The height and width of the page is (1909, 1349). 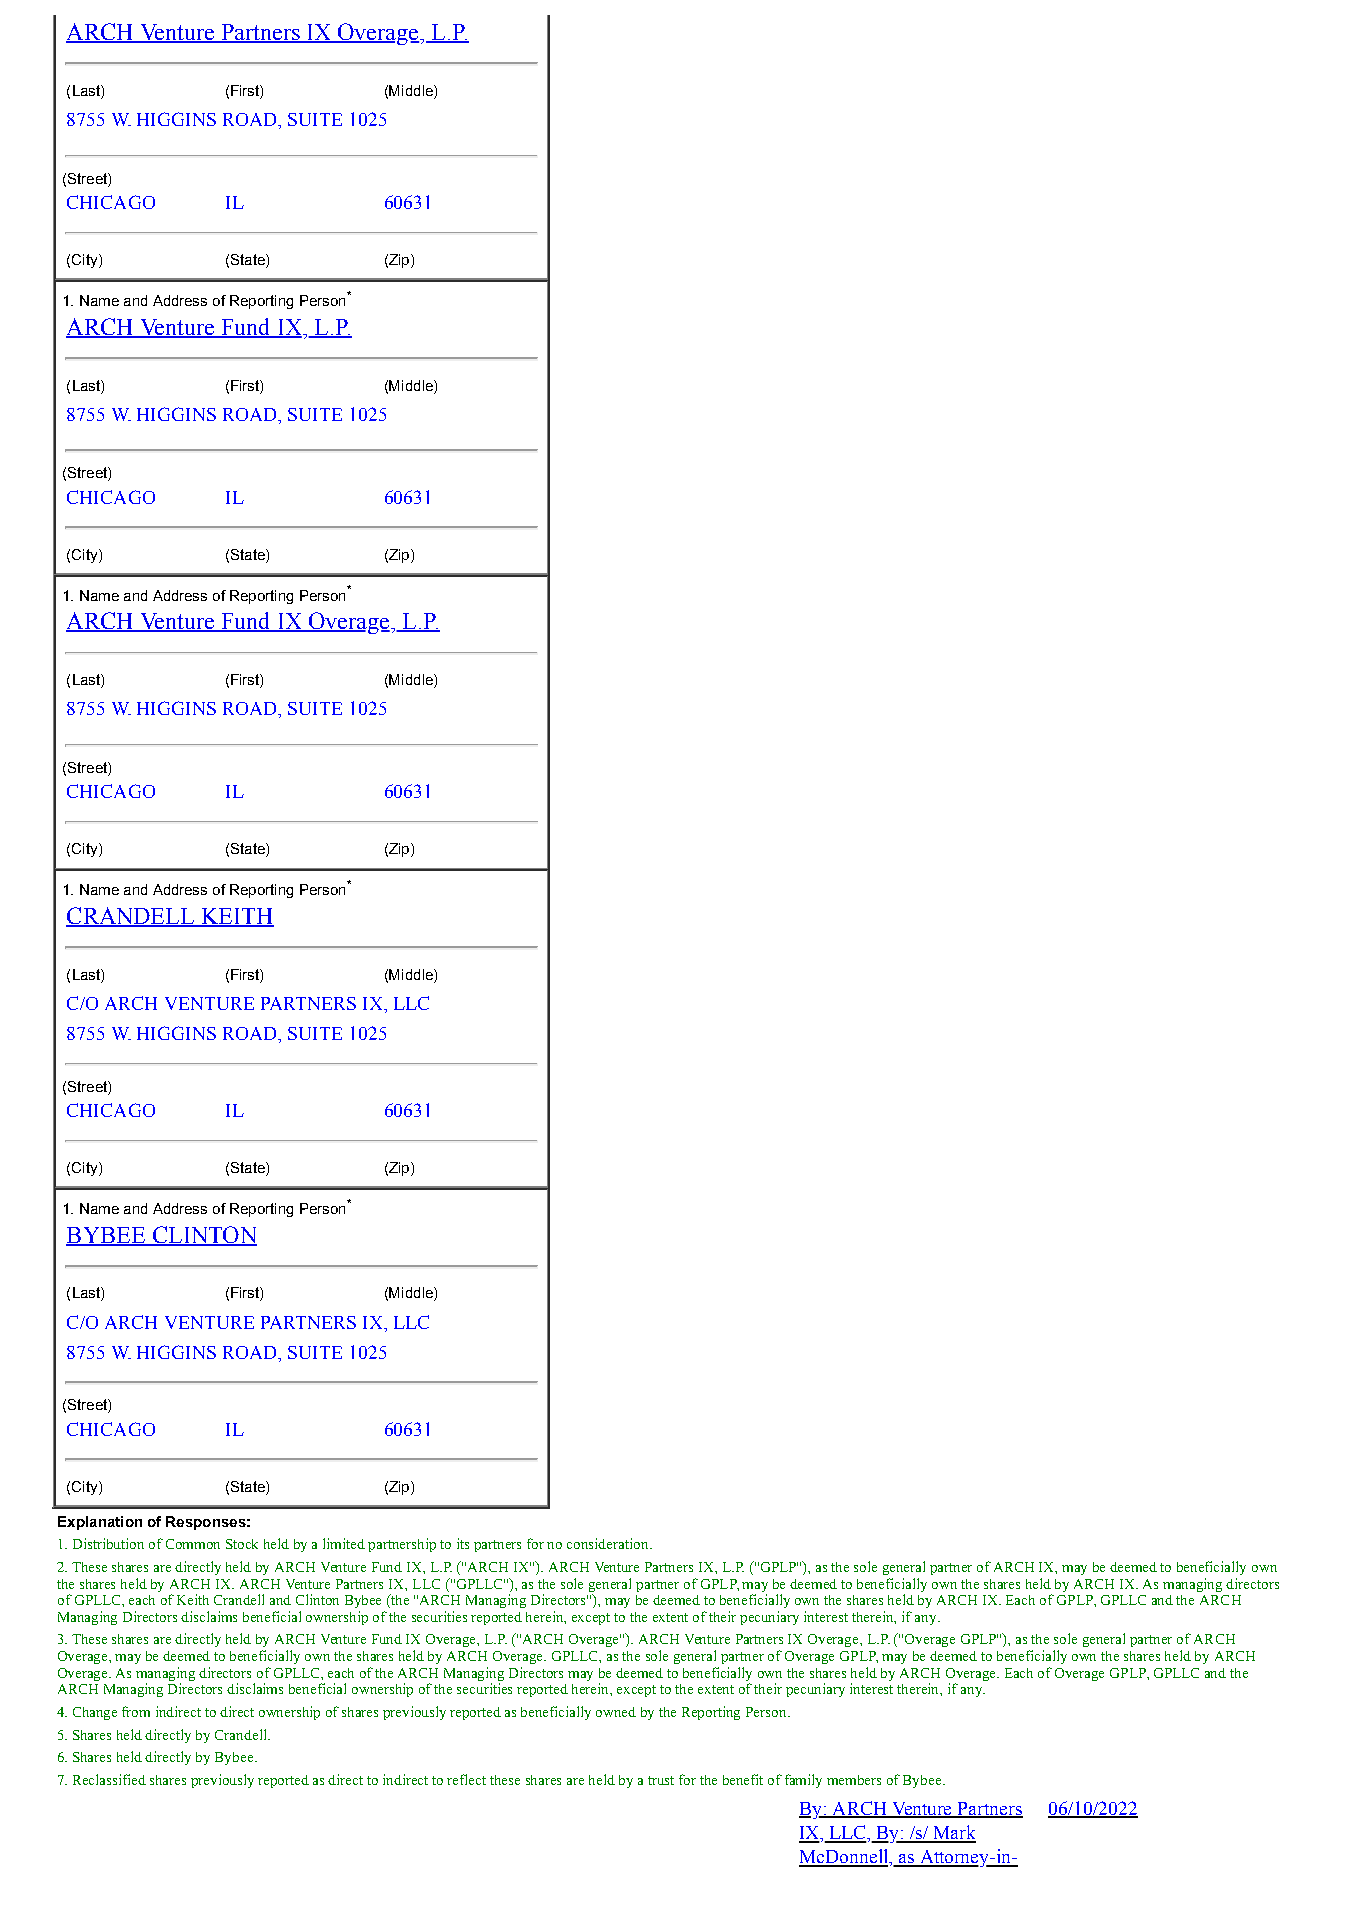 I want to click on consideration, so click(x=609, y=1543).
